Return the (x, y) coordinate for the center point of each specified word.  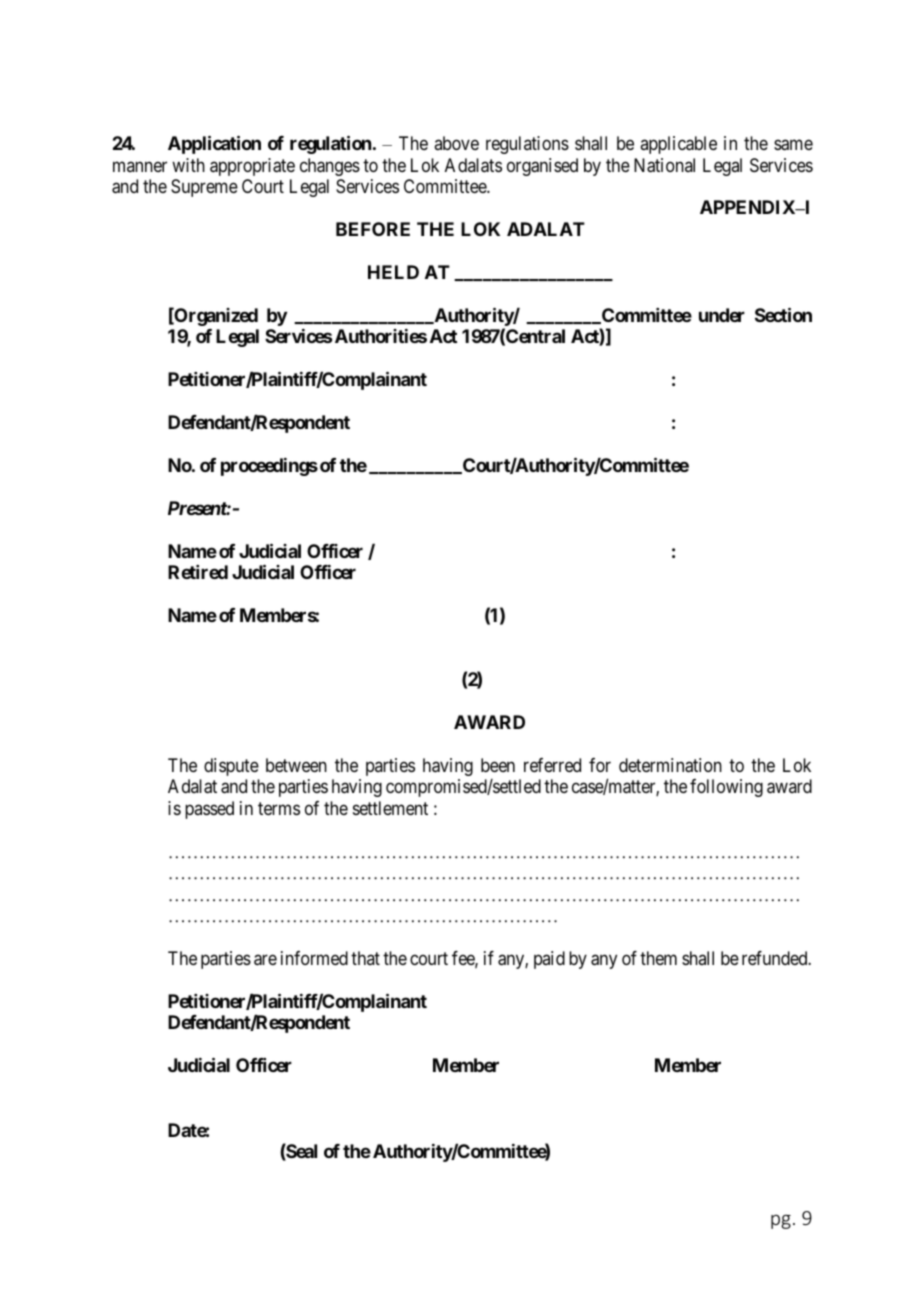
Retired (198, 572)
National (664, 165)
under (722, 315)
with (188, 165)
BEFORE (373, 229)
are (265, 960)
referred (552, 765)
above (456, 143)
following (726, 788)
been (498, 765)
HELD (393, 272)
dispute (231, 767)
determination (670, 765)
